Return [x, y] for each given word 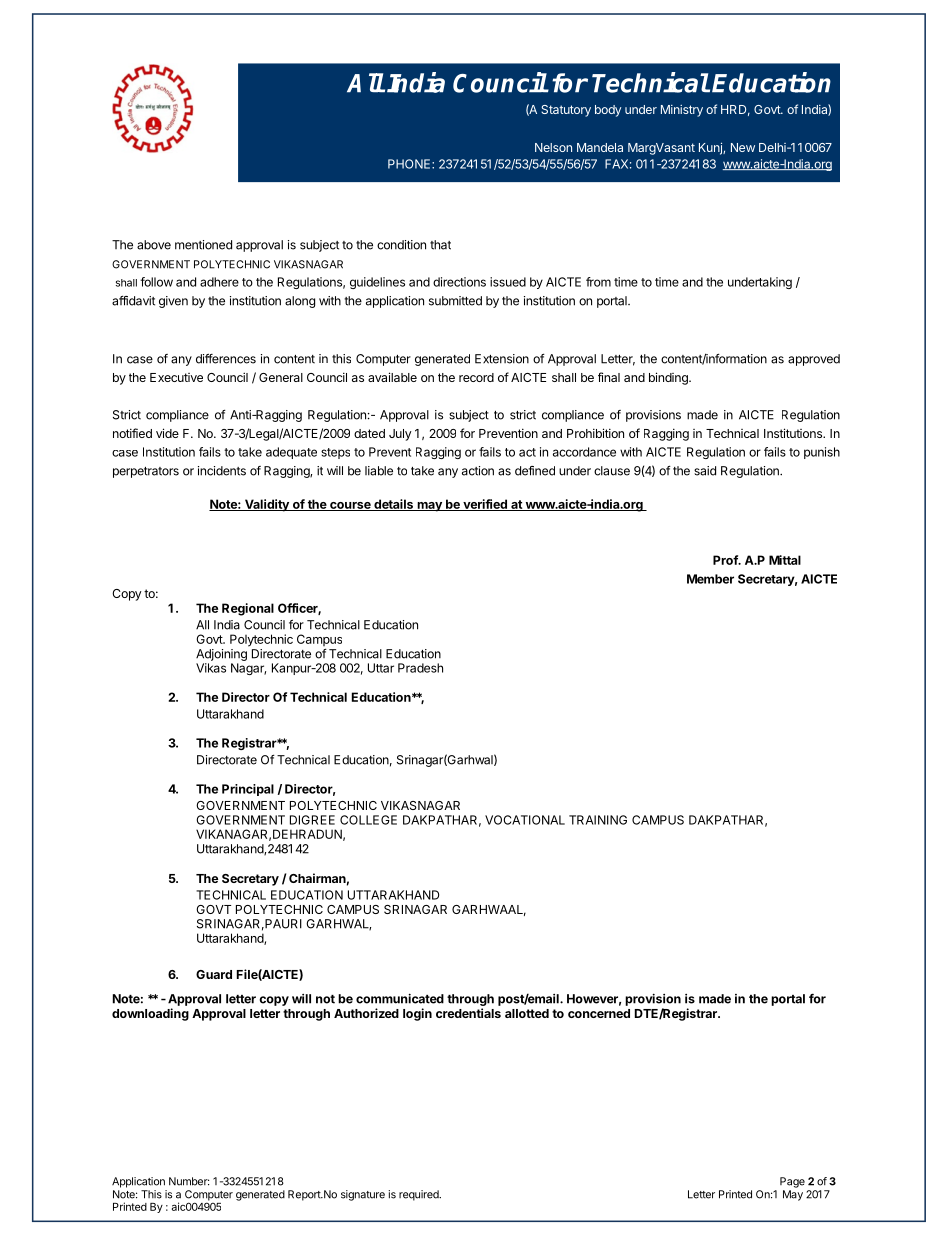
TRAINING [598, 820]
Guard [214, 974]
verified [485, 505]
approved [814, 360]
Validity [267, 505]
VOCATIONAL [525, 820]
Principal [248, 790]
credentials [468, 1013]
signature [363, 1195]
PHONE [410, 164]
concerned [599, 1013]
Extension [502, 359]
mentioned [203, 245]
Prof [726, 560]
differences [226, 359]
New [743, 147]
